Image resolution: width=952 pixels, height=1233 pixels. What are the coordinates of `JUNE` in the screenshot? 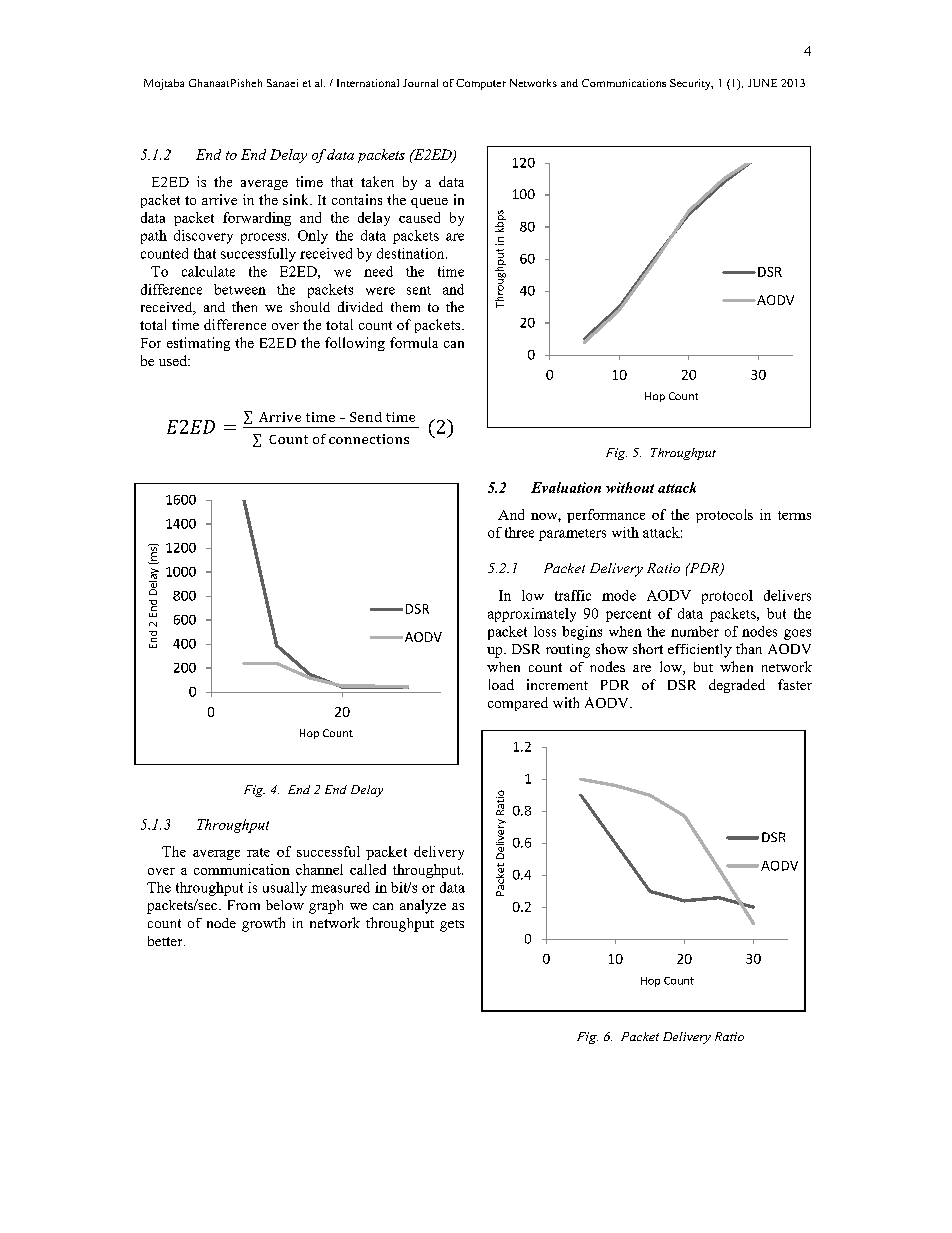 It's located at (762, 83).
